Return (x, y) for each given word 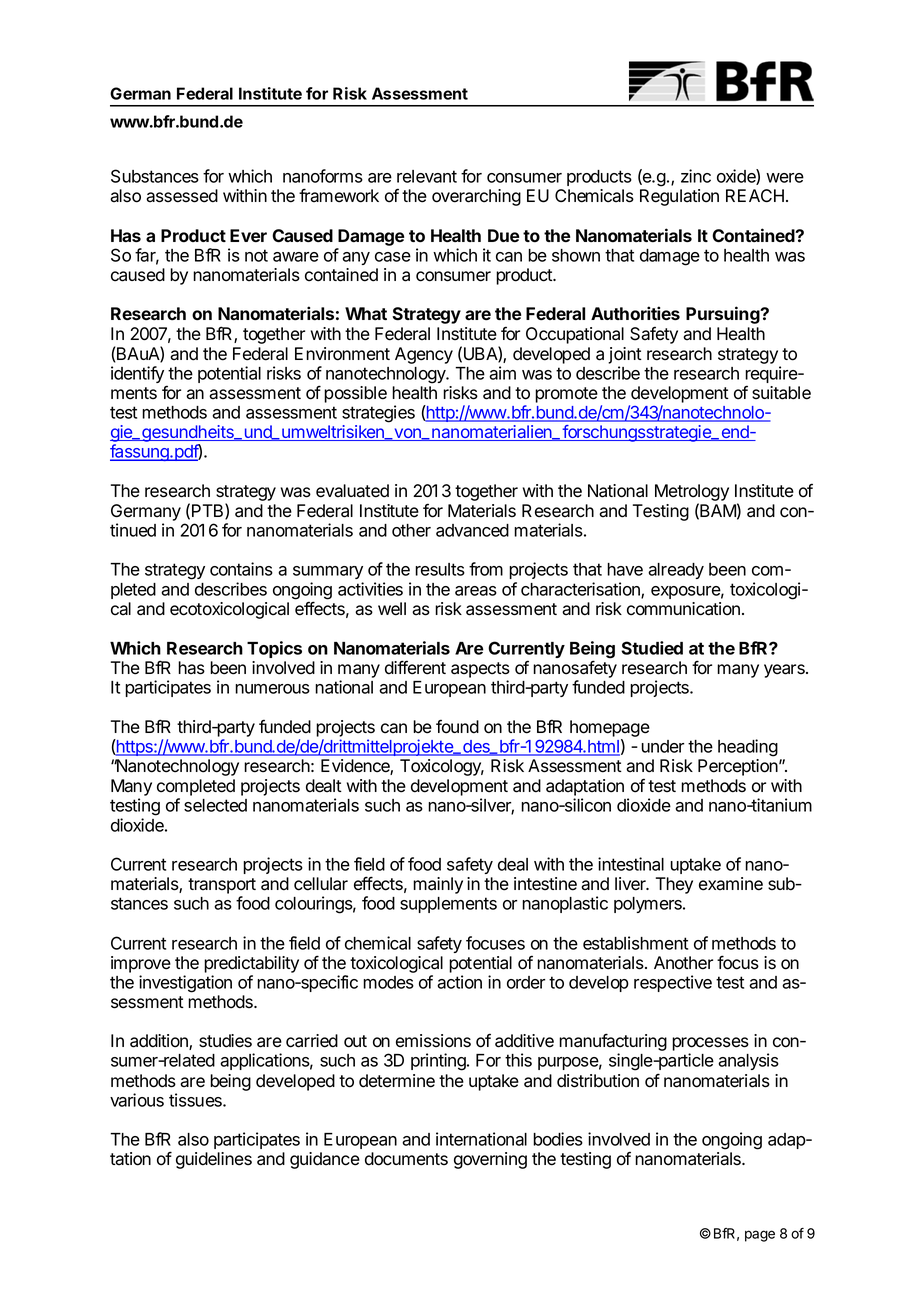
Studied (652, 648)
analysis (748, 1061)
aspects (480, 670)
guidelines (214, 1160)
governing (490, 1160)
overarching (476, 197)
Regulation (679, 197)
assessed (182, 196)
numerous (272, 689)
